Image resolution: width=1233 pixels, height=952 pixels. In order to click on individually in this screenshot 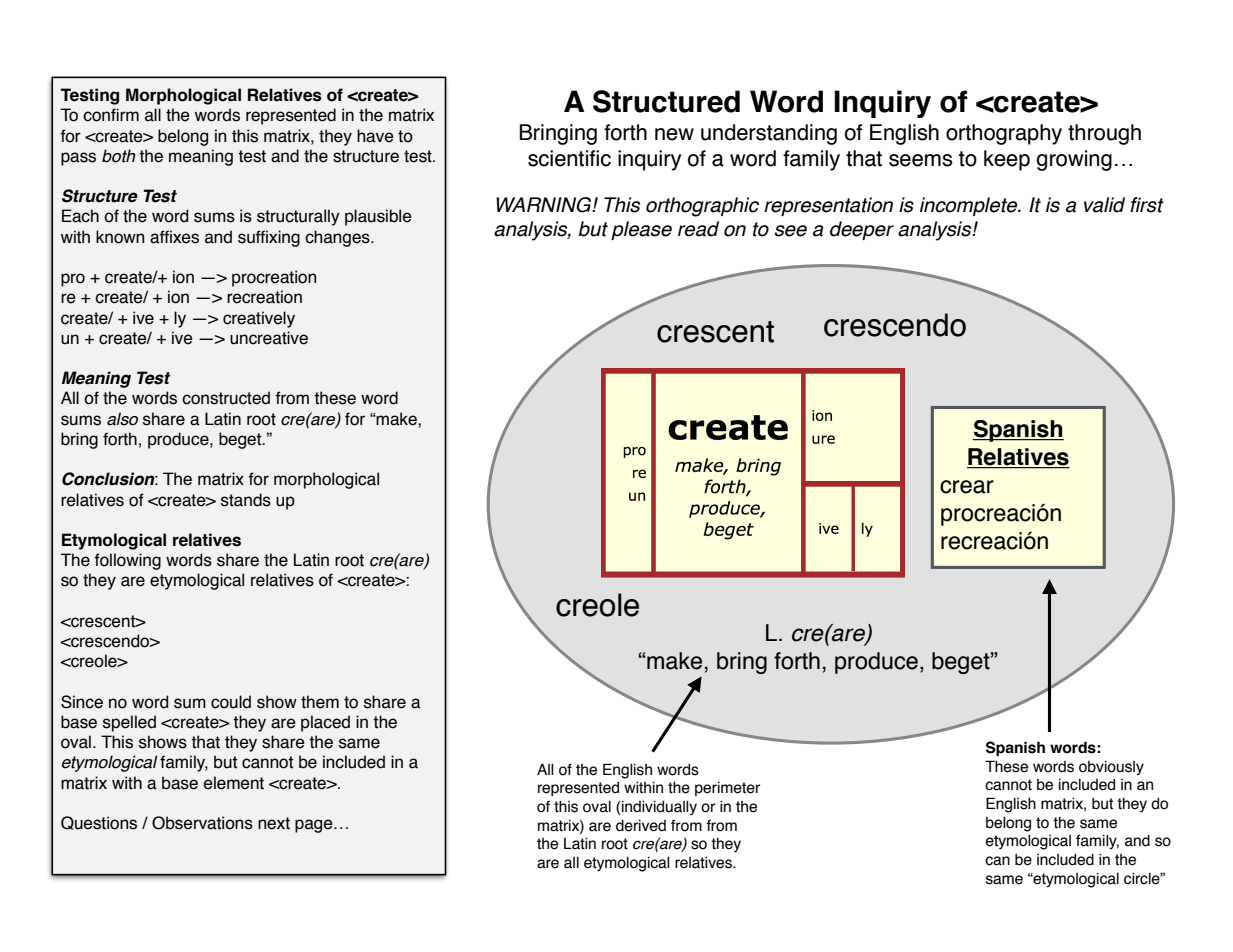, I will do `click(659, 807)`.
